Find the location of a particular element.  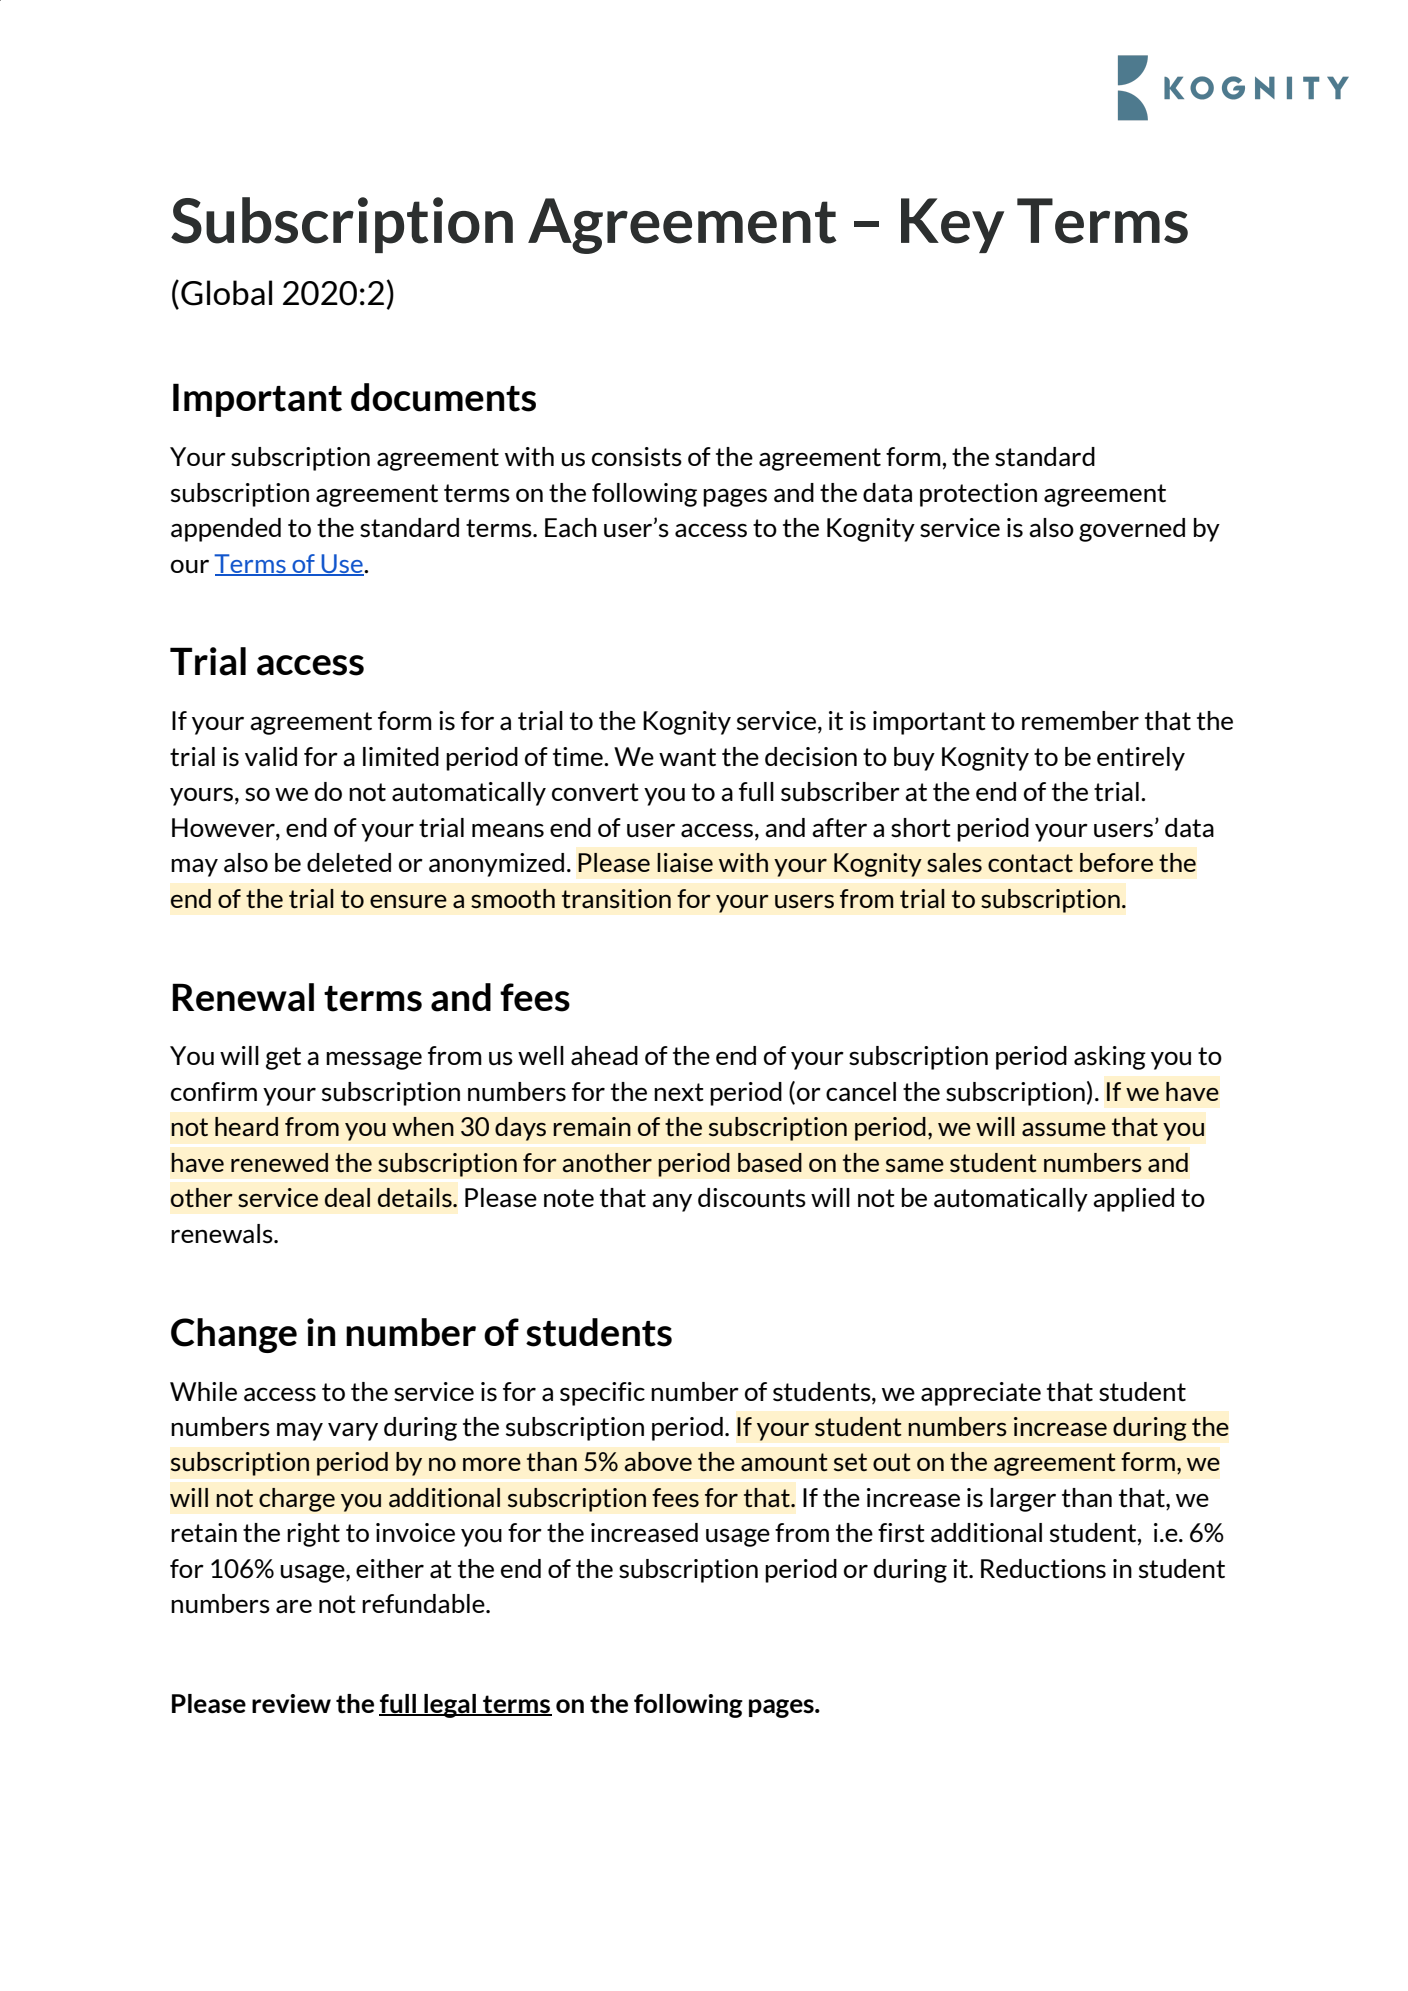

Global is located at coordinates (226, 293).
